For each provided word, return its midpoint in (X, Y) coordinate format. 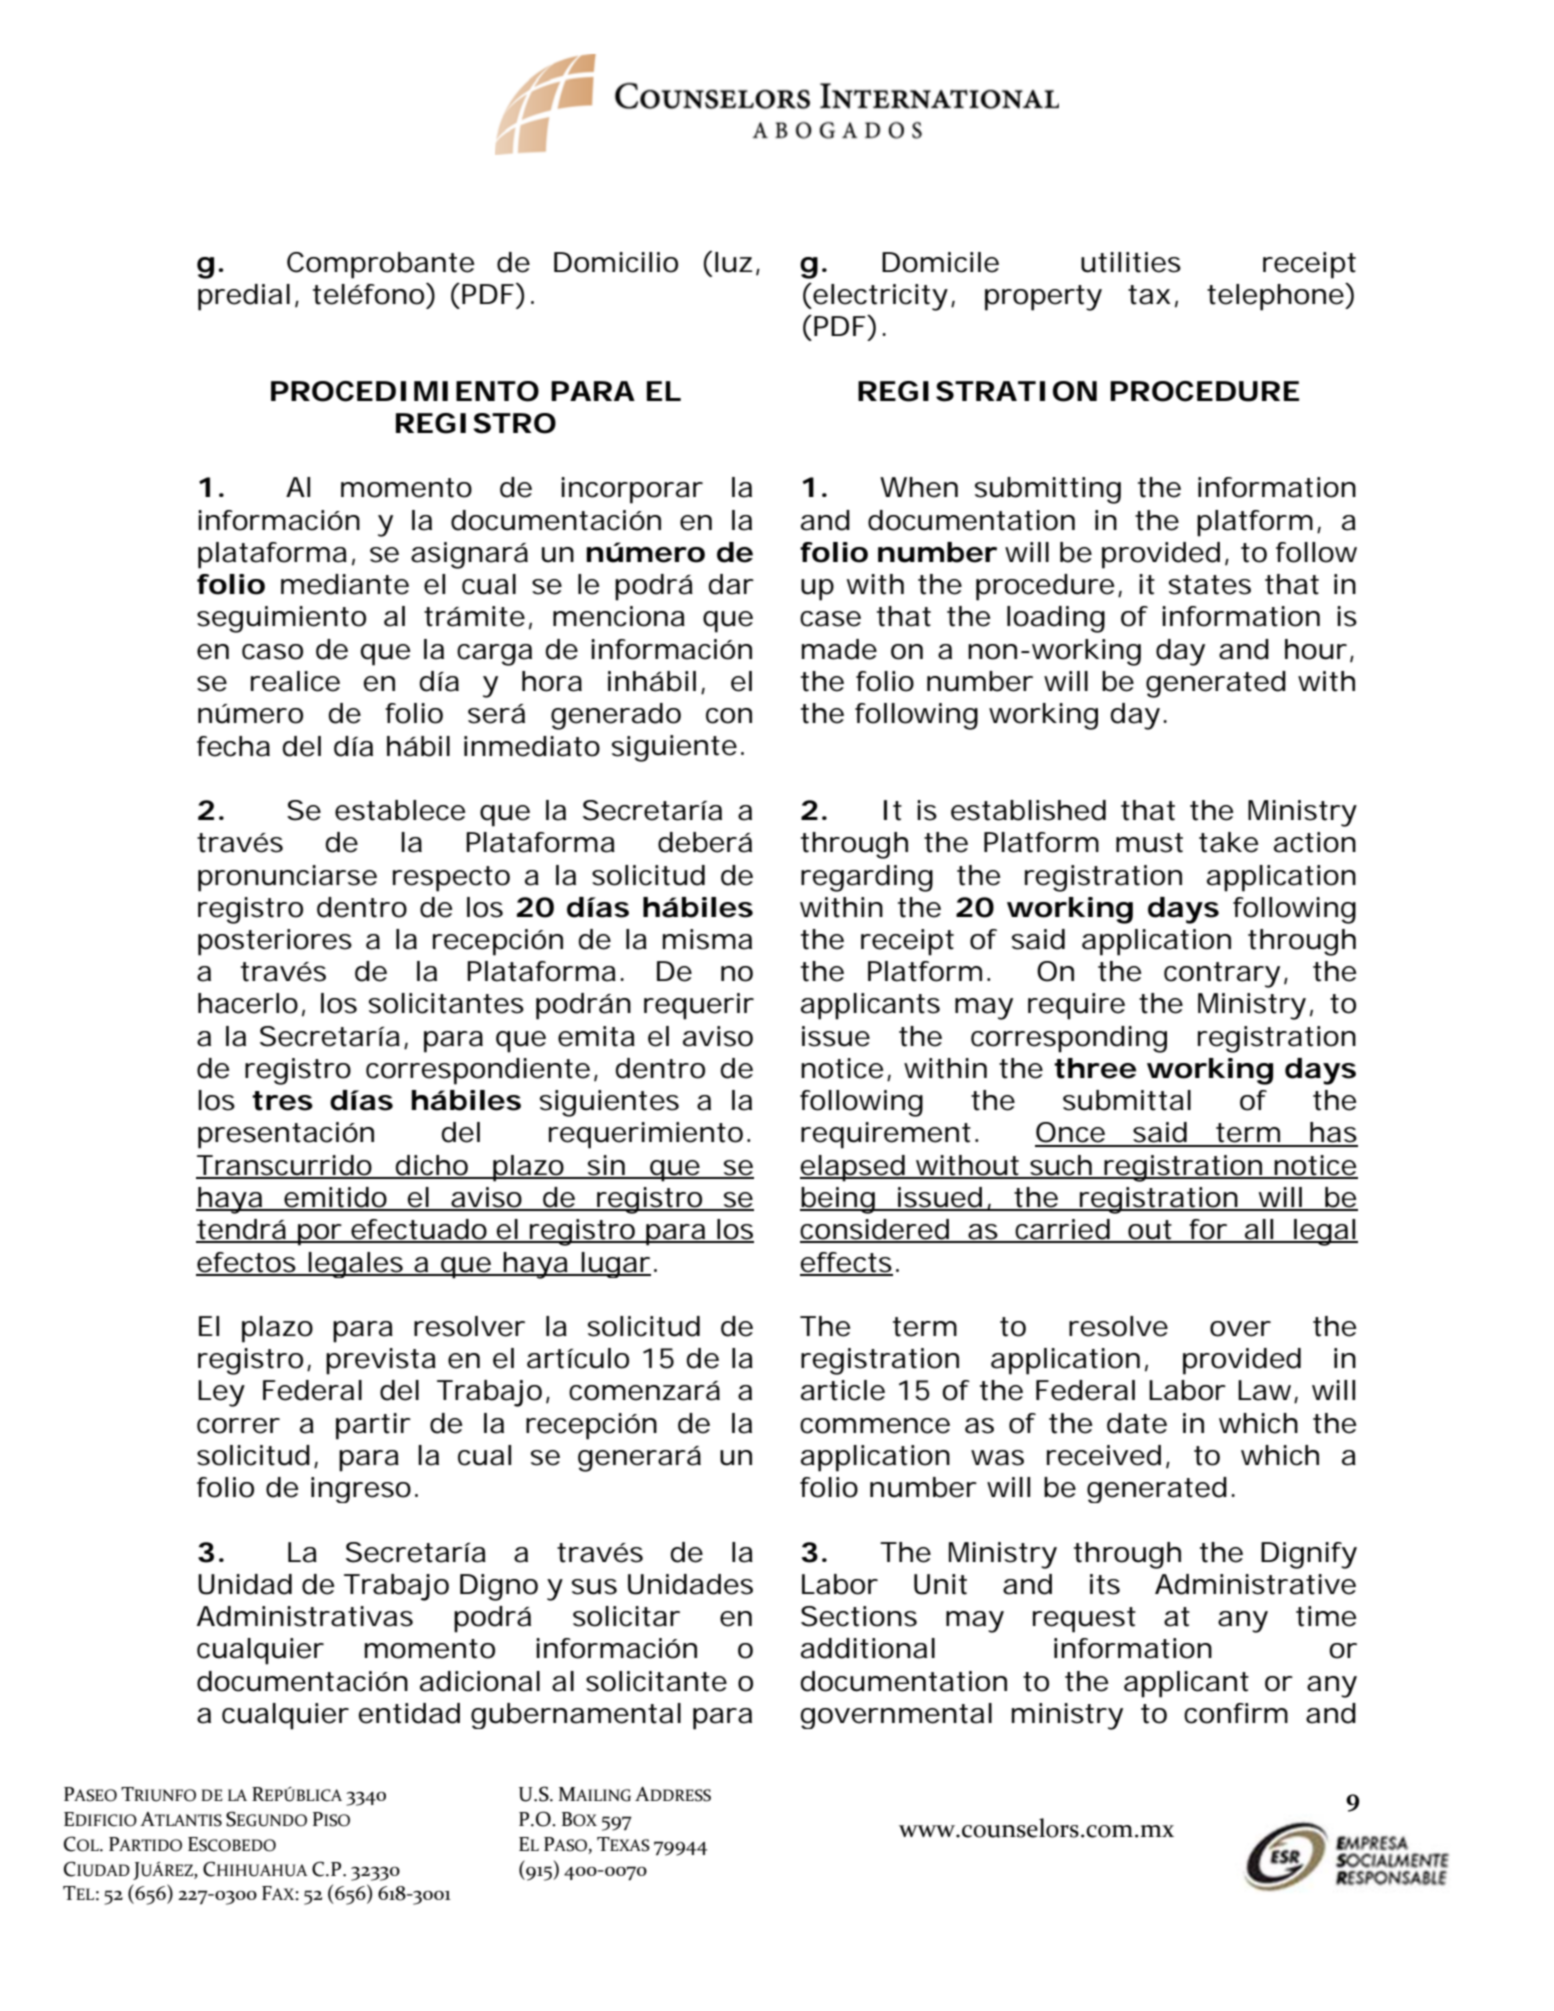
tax (1149, 295)
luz (734, 262)
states (1210, 585)
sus (594, 1587)
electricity (879, 297)
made (839, 649)
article (843, 1390)
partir (373, 1426)
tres (282, 1101)
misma (707, 939)
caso (272, 652)
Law (1268, 1391)
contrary (1222, 975)
